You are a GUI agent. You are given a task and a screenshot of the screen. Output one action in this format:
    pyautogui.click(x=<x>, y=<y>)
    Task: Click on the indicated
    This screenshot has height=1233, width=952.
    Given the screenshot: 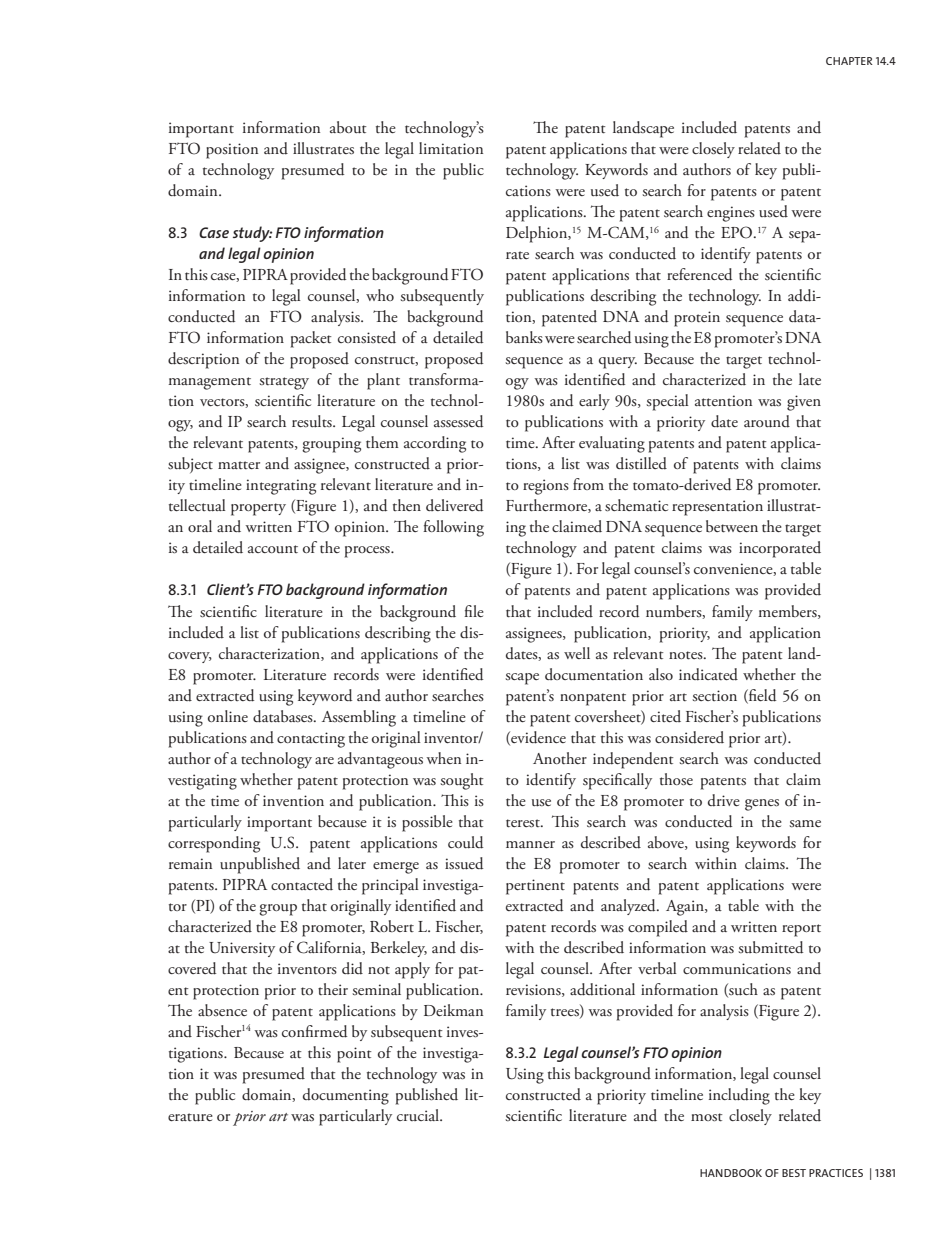 What is the action you would take?
    pyautogui.click(x=708, y=674)
